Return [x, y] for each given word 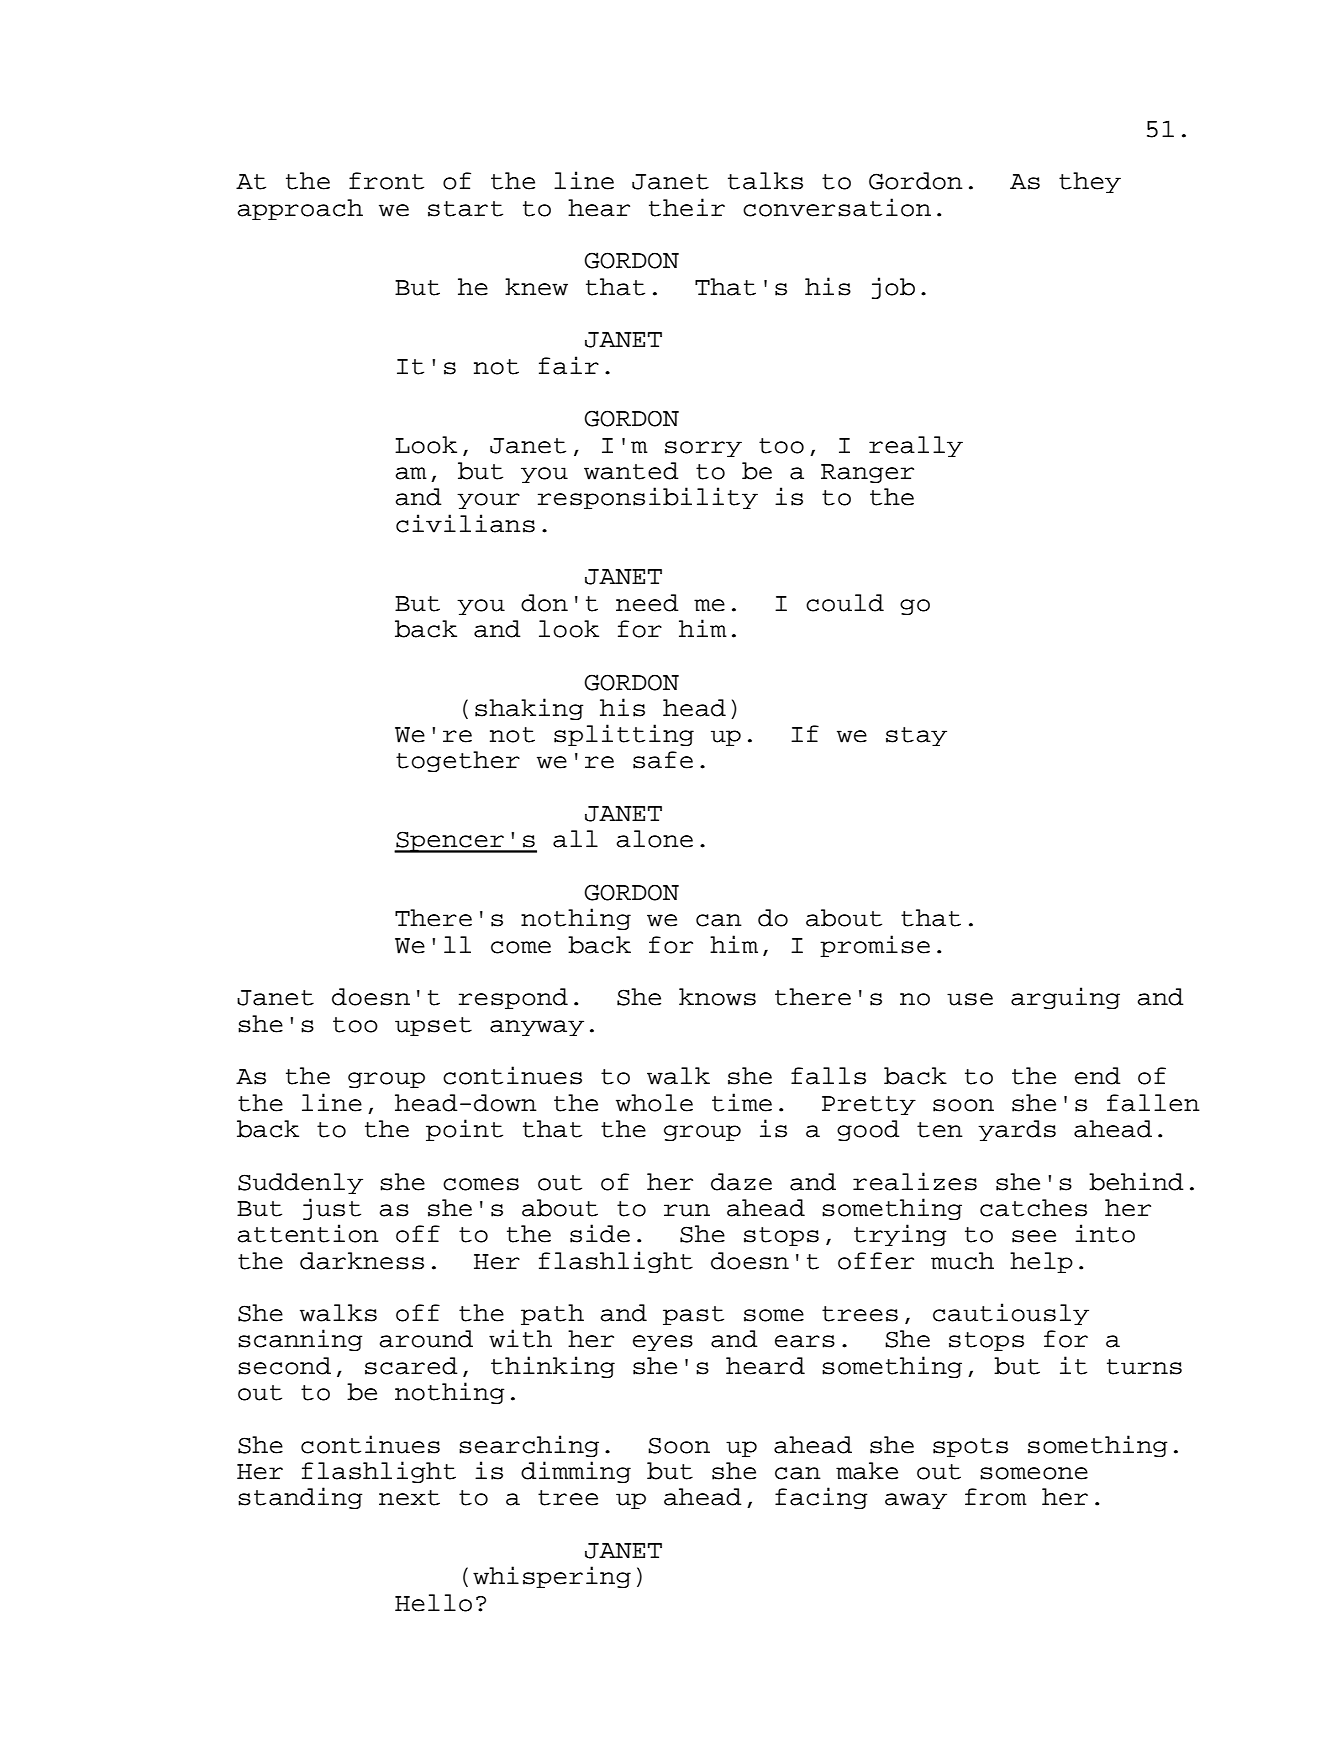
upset [433, 1026]
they [1090, 182]
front [386, 181]
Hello [433, 1603]
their [687, 207]
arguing [1065, 998]
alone [655, 839]
